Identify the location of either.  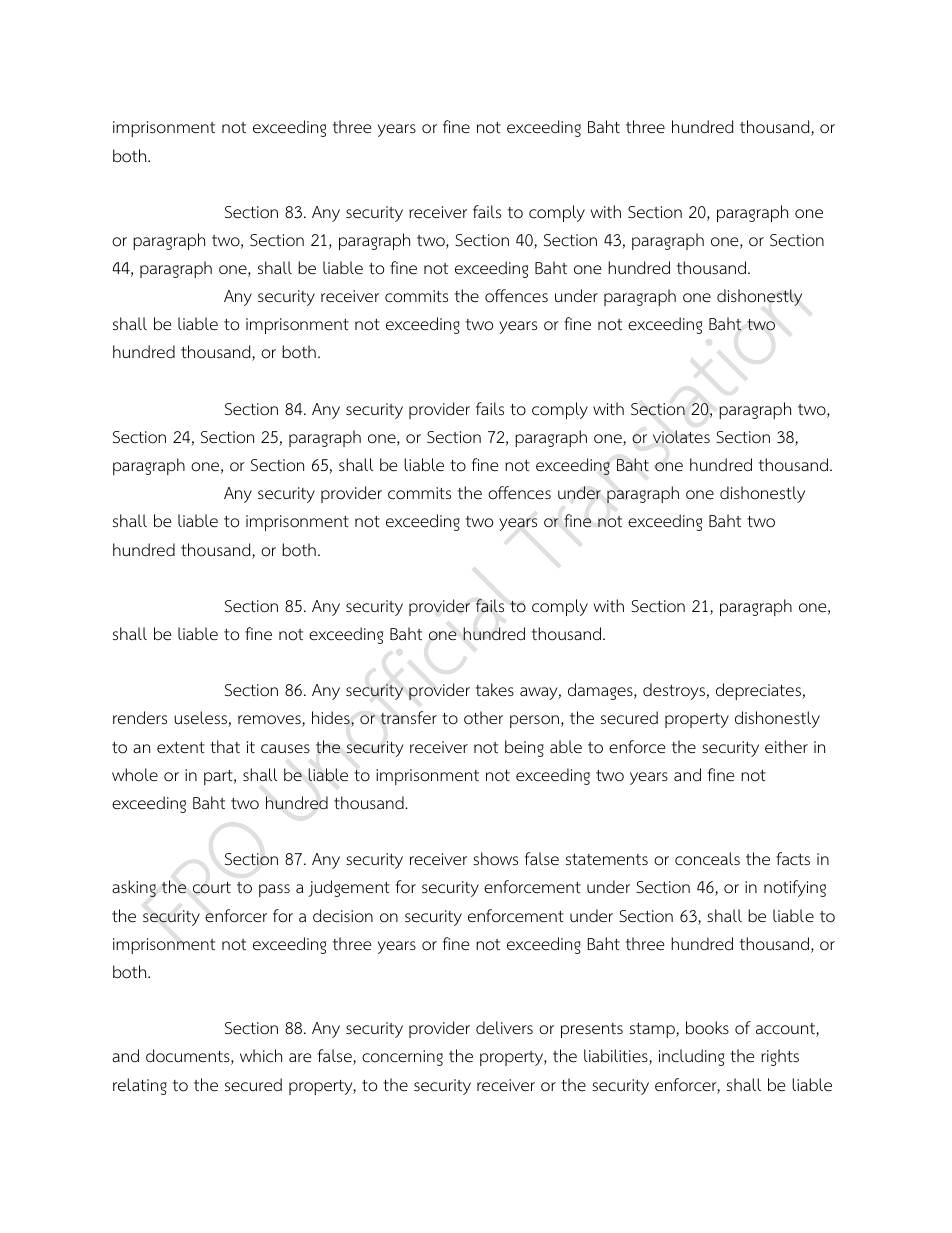
(786, 747).
